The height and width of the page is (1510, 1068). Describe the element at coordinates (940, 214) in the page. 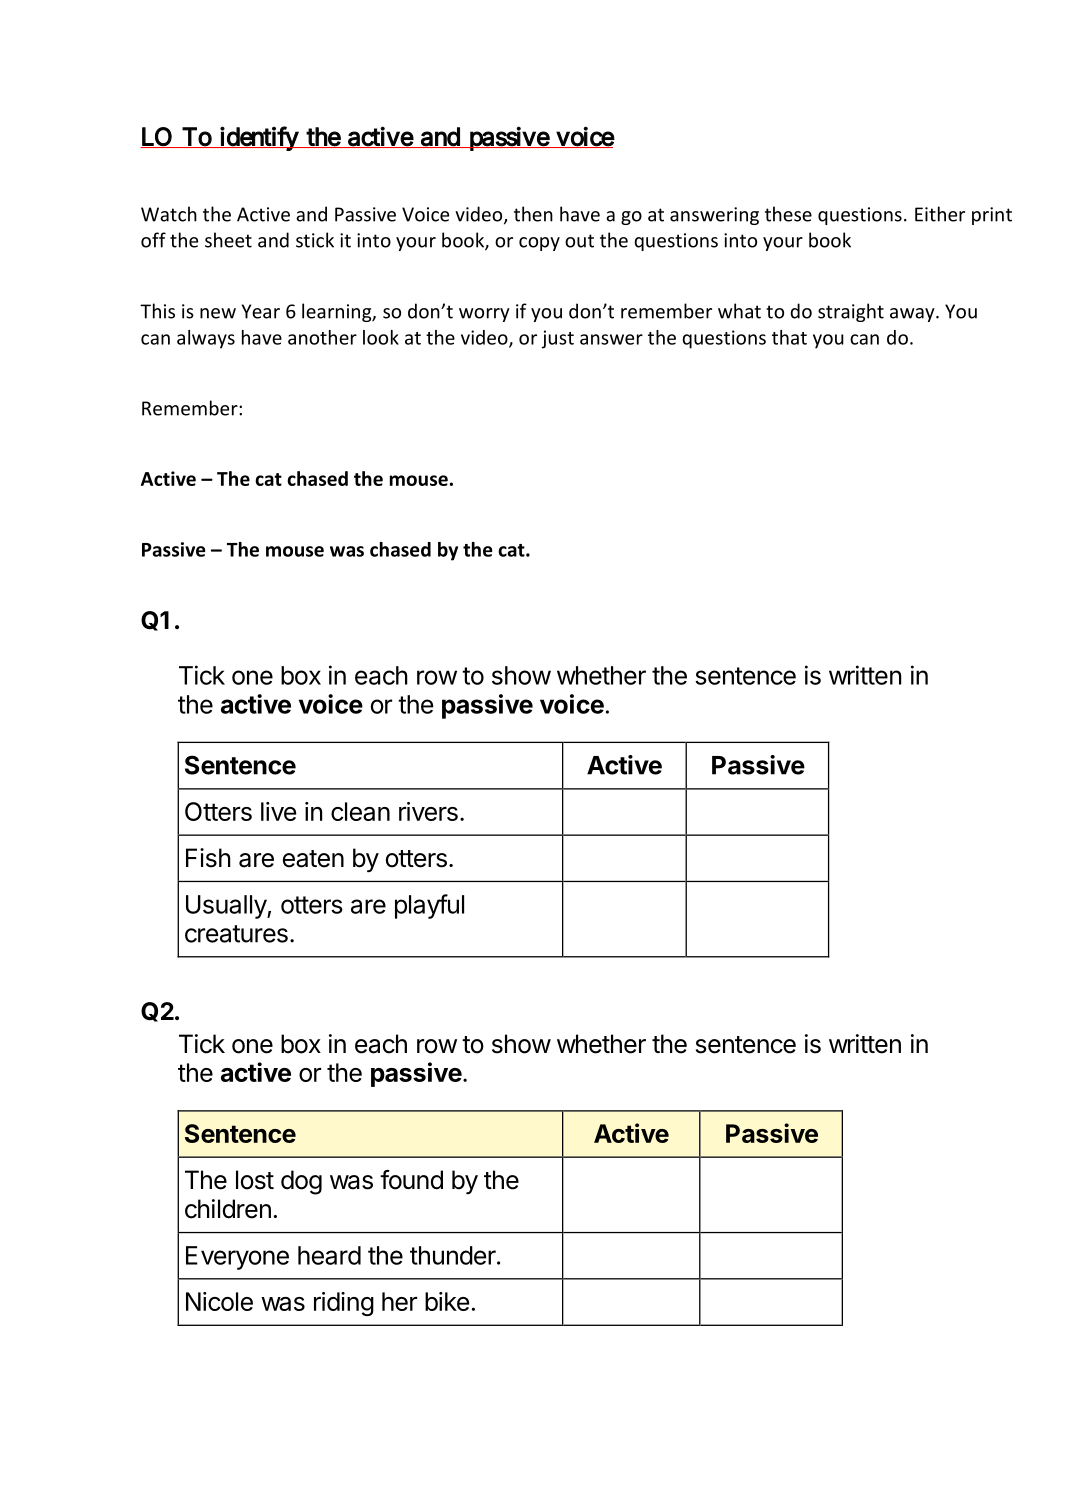

I see `Either` at that location.
